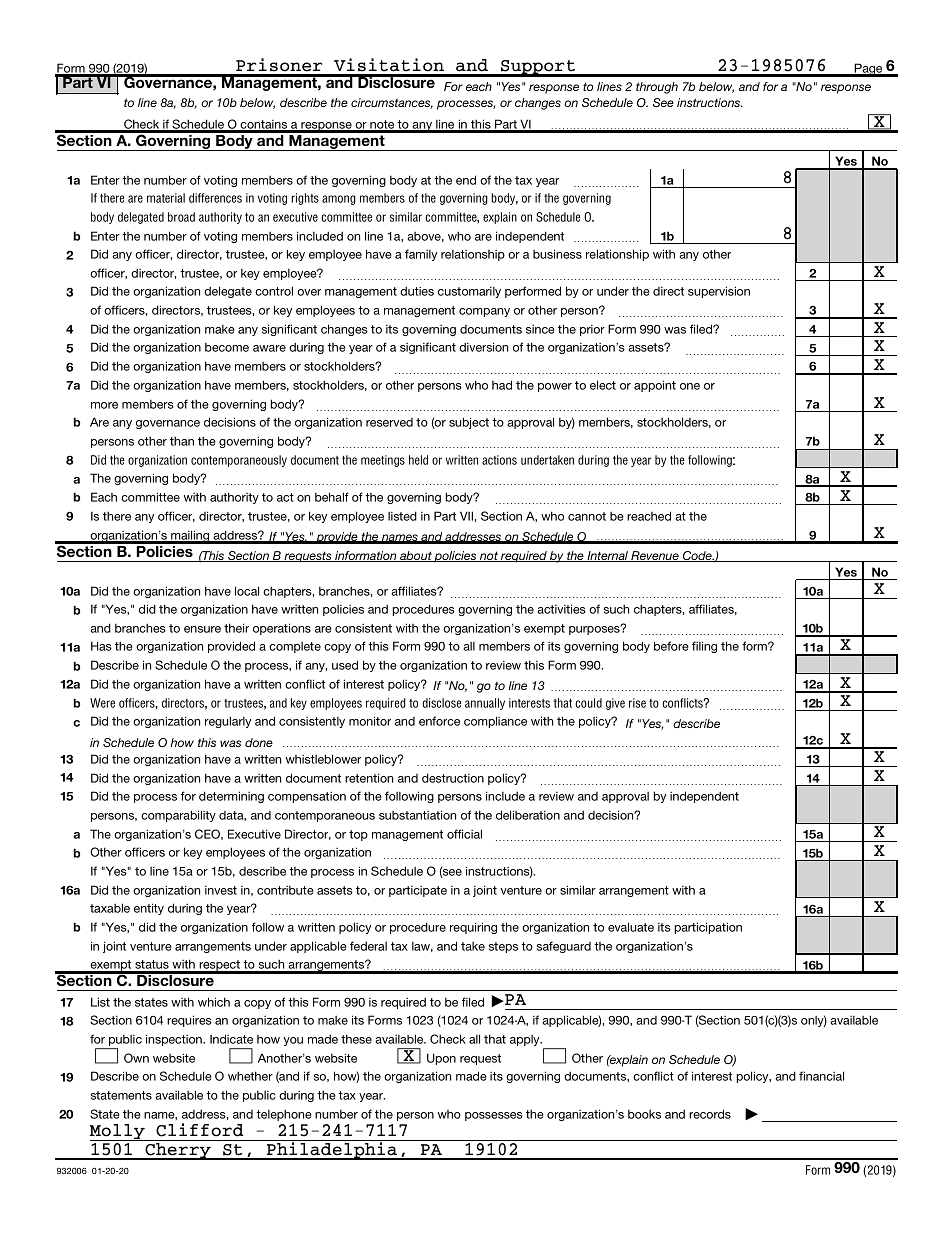  I want to click on records, so click(710, 1114).
